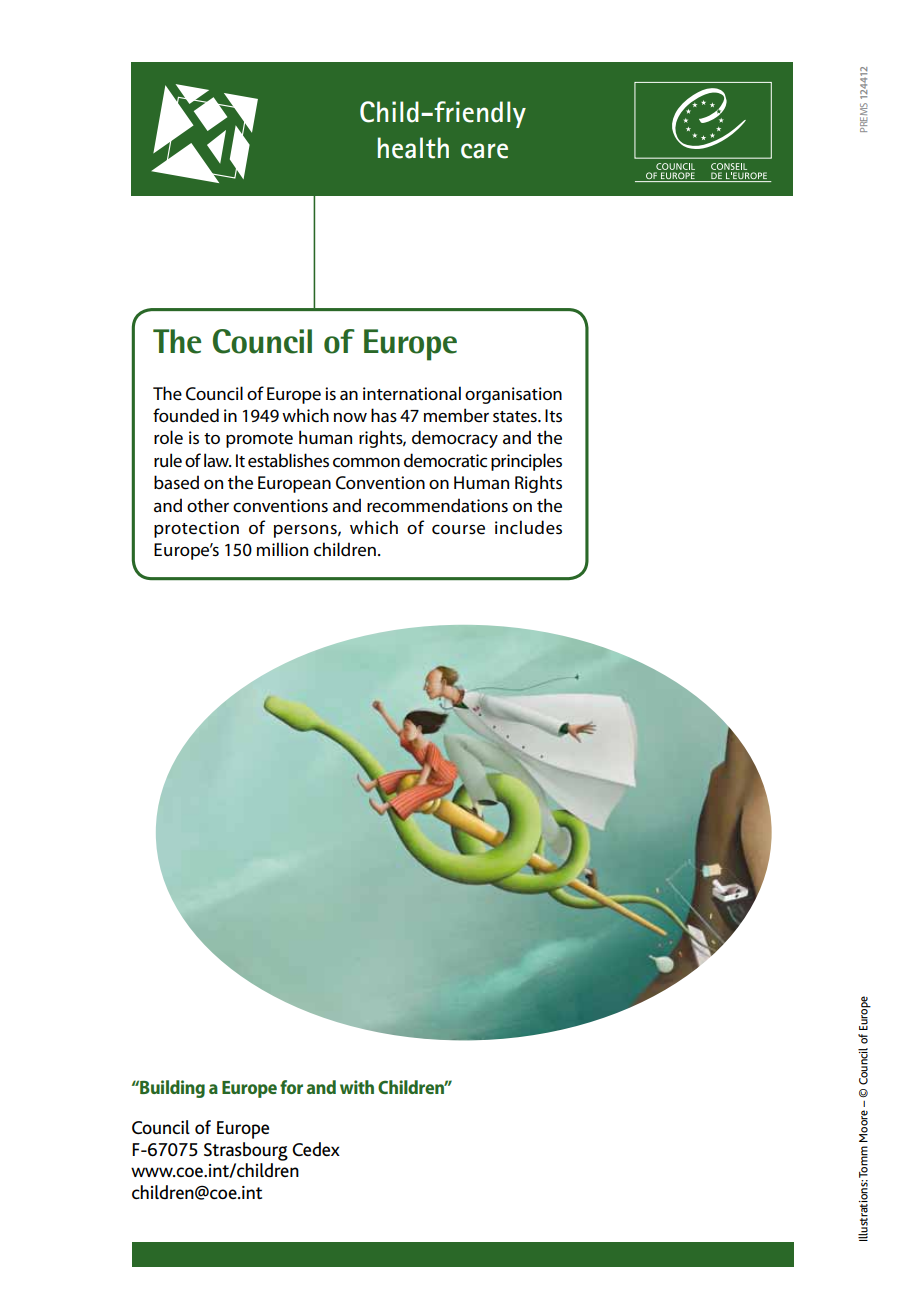  I want to click on founded, so click(186, 415).
